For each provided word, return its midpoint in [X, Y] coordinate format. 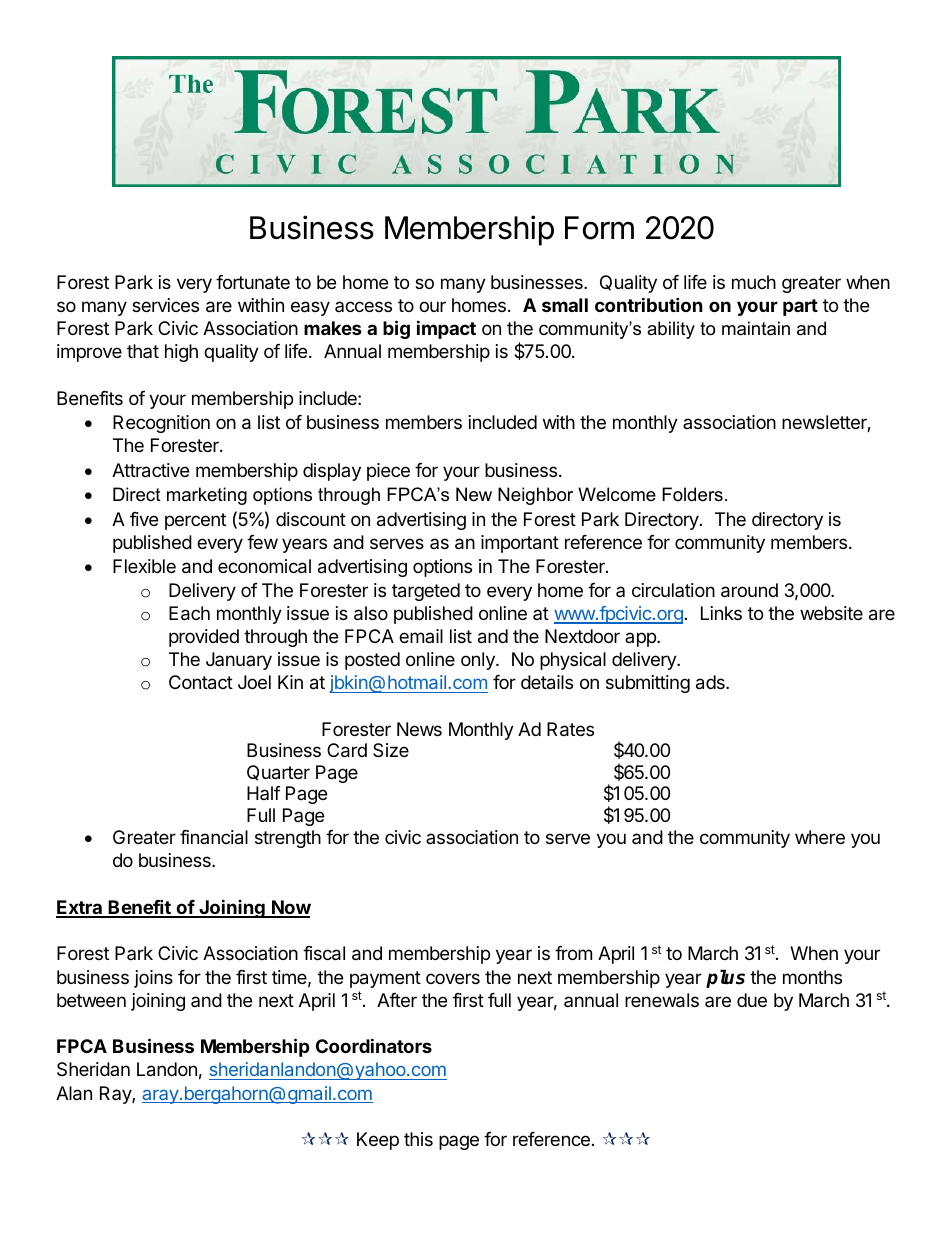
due [752, 1000]
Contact [201, 682]
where [820, 837]
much [754, 282]
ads [711, 682]
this [418, 1139]
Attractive [150, 470]
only [479, 661]
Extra [80, 908]
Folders [692, 494]
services [165, 305]
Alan [74, 1093]
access [363, 306]
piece [388, 472]
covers [453, 978]
